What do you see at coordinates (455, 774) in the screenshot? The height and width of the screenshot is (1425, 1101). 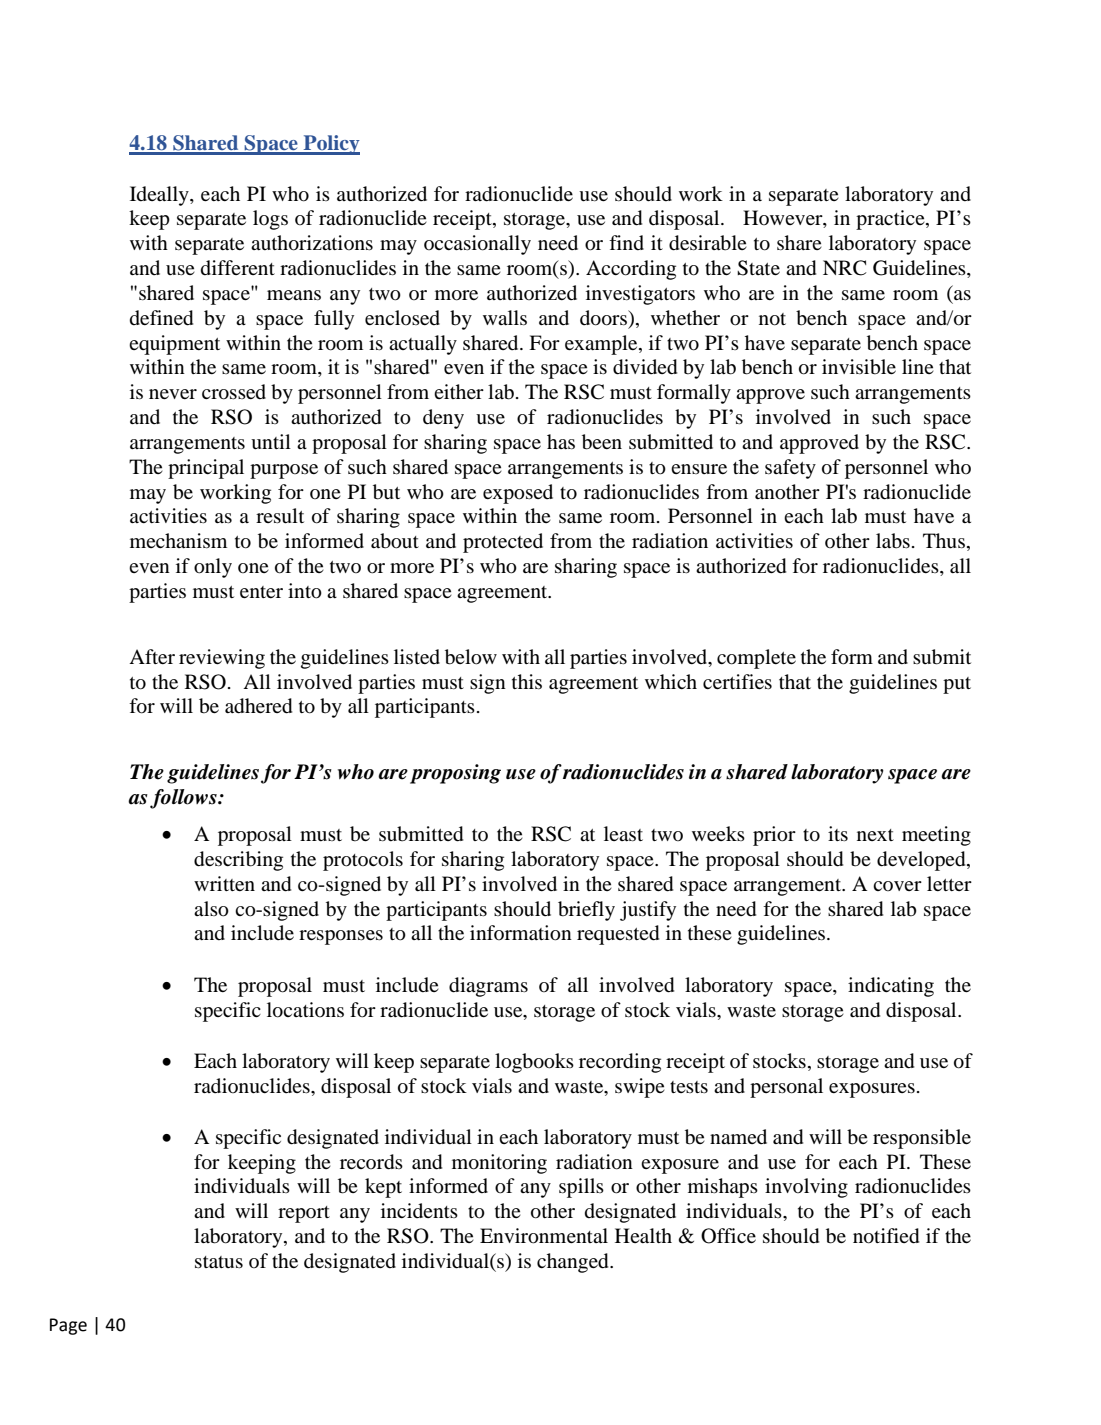 I see `proposing` at bounding box center [455, 774].
